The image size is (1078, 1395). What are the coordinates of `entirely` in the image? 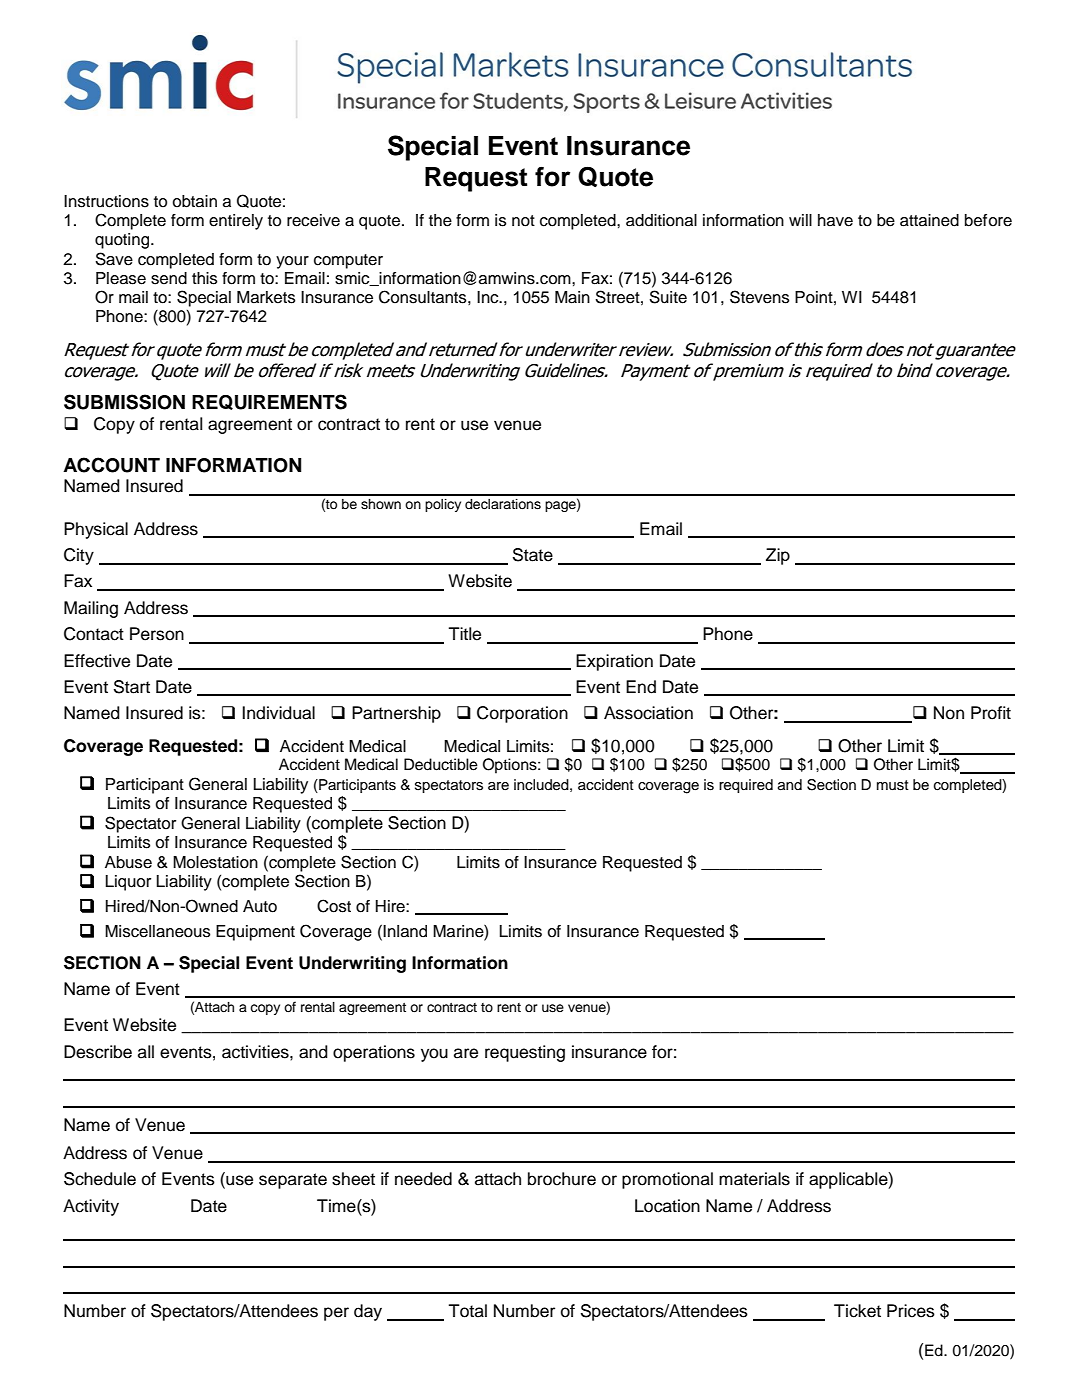 It's located at (236, 222).
